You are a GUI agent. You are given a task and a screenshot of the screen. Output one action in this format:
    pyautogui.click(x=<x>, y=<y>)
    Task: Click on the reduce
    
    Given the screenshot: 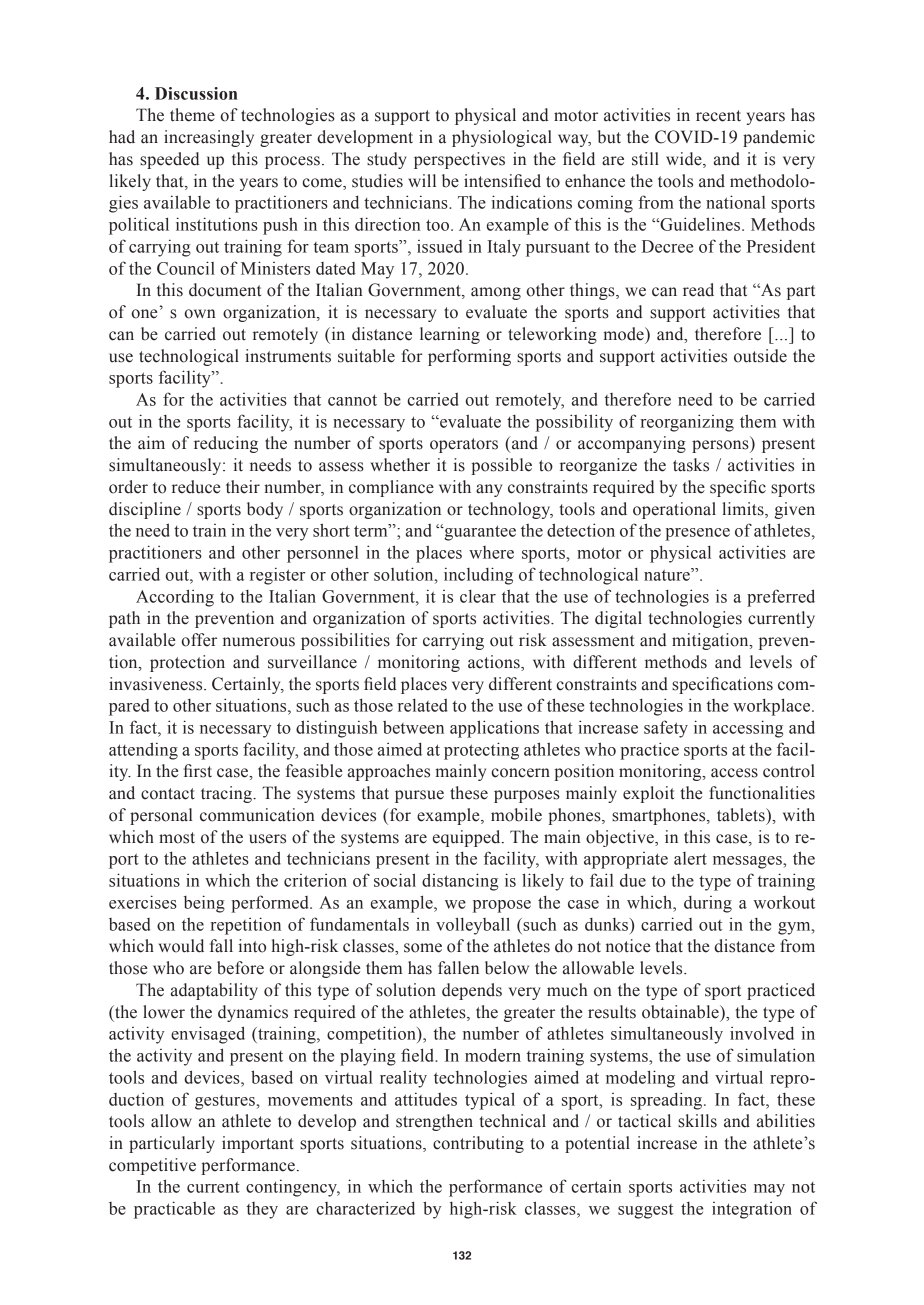 What is the action you would take?
    pyautogui.click(x=196, y=487)
